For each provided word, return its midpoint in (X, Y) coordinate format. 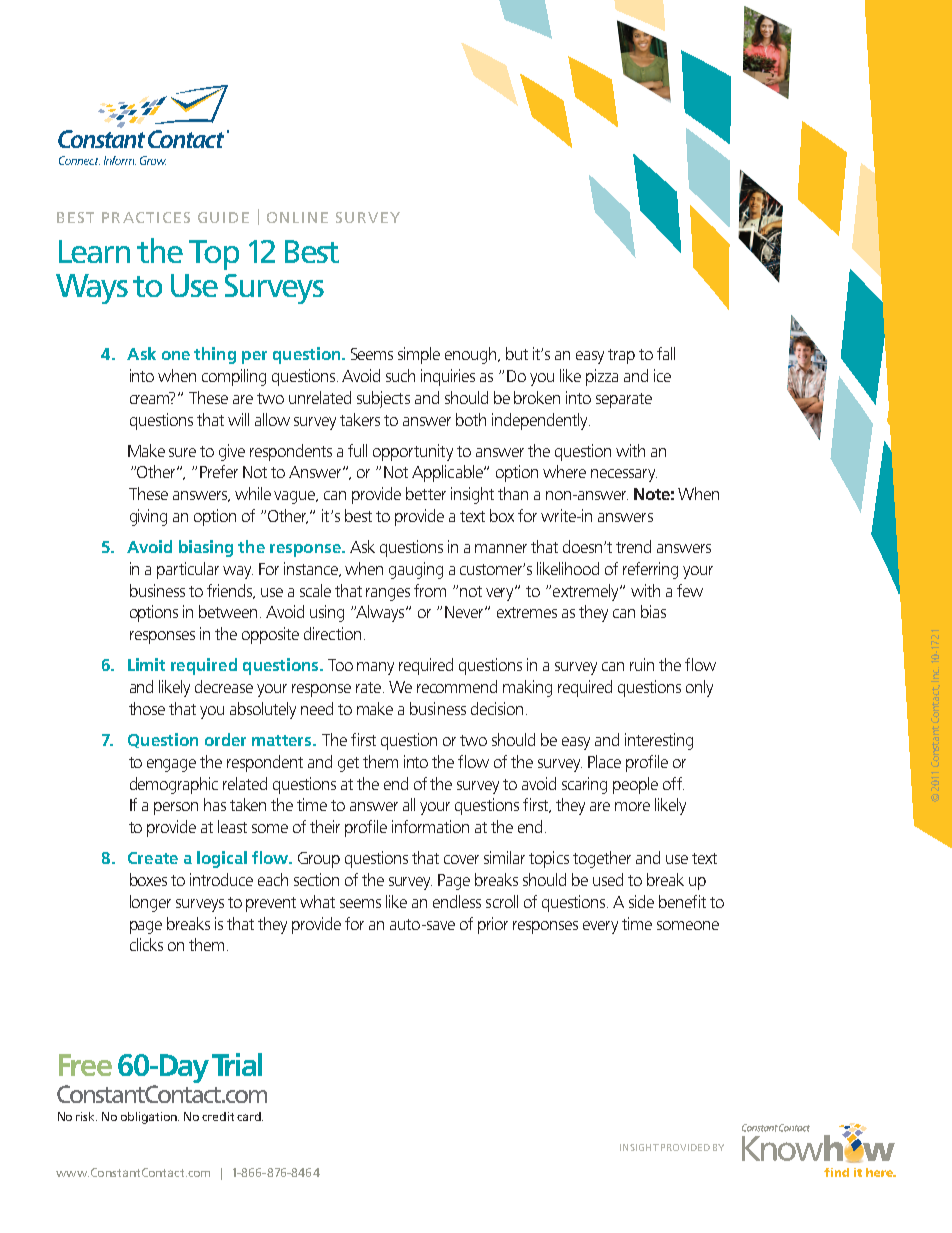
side (641, 901)
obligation (150, 1118)
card (250, 1116)
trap (621, 356)
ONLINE (297, 217)
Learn (94, 251)
